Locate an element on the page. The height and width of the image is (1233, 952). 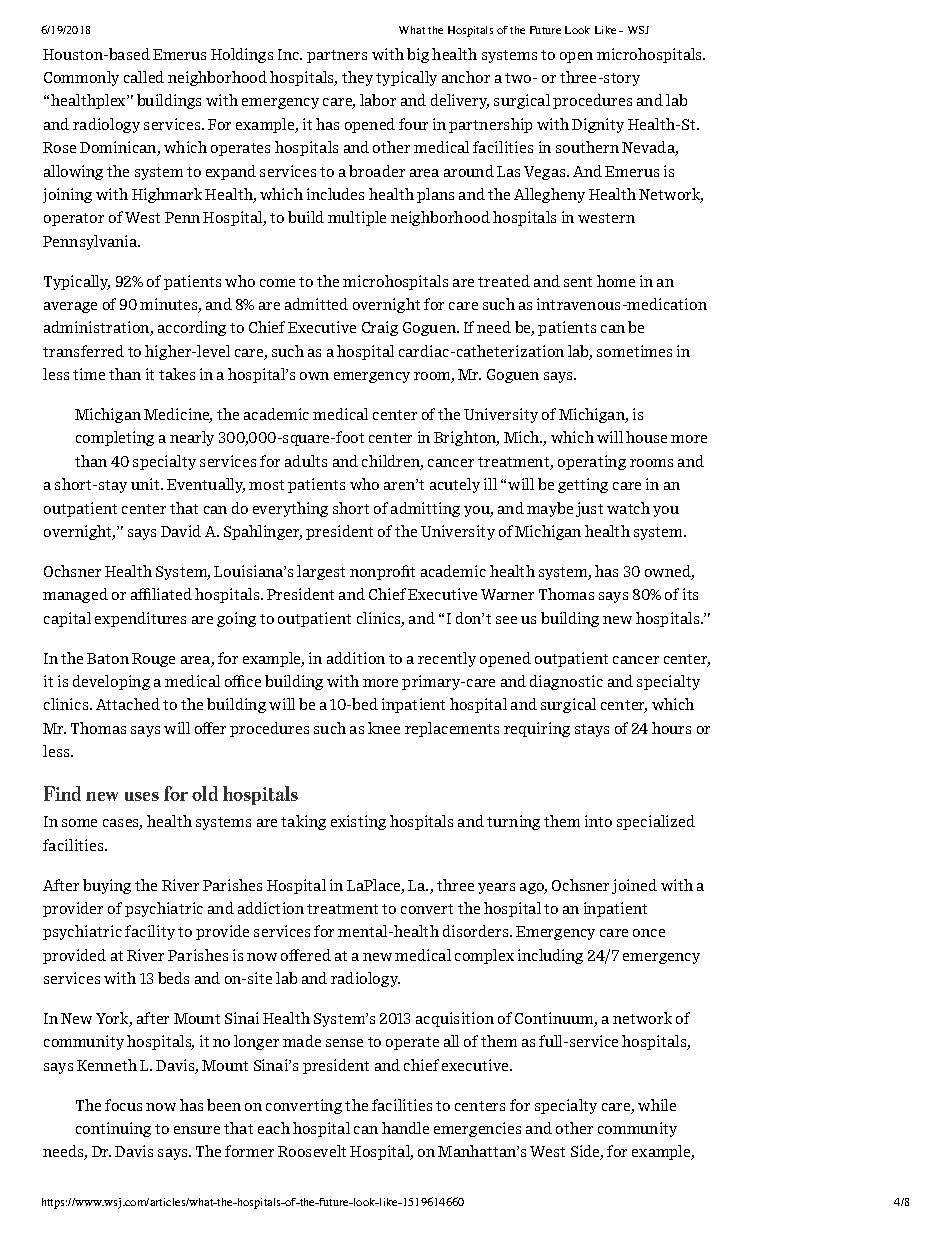
focus is located at coordinates (123, 1105).
